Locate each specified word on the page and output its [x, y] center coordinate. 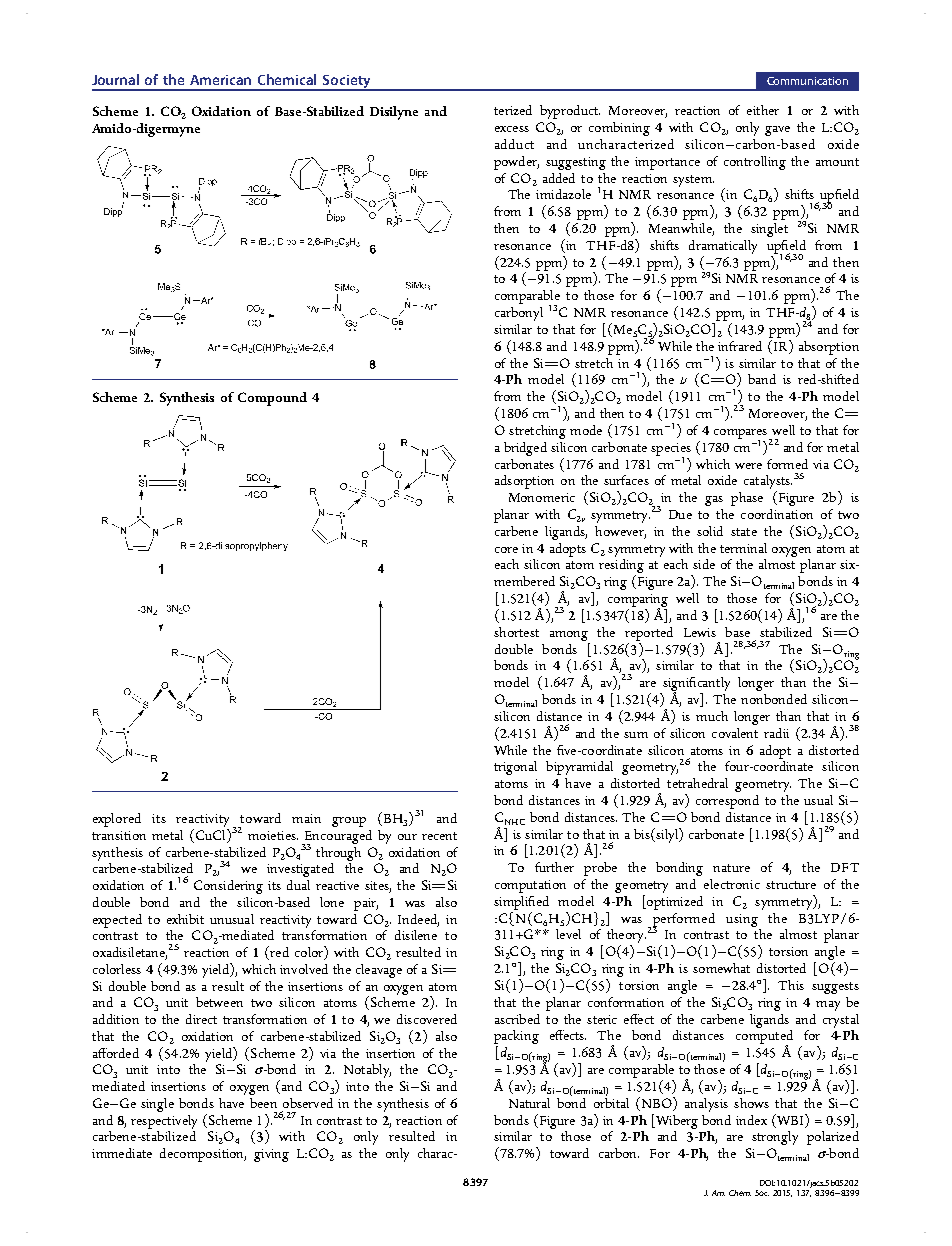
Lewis [700, 632]
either [763, 110]
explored [117, 820]
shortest [516, 632]
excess [512, 129]
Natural [529, 1103]
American [220, 80]
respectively [164, 1122]
